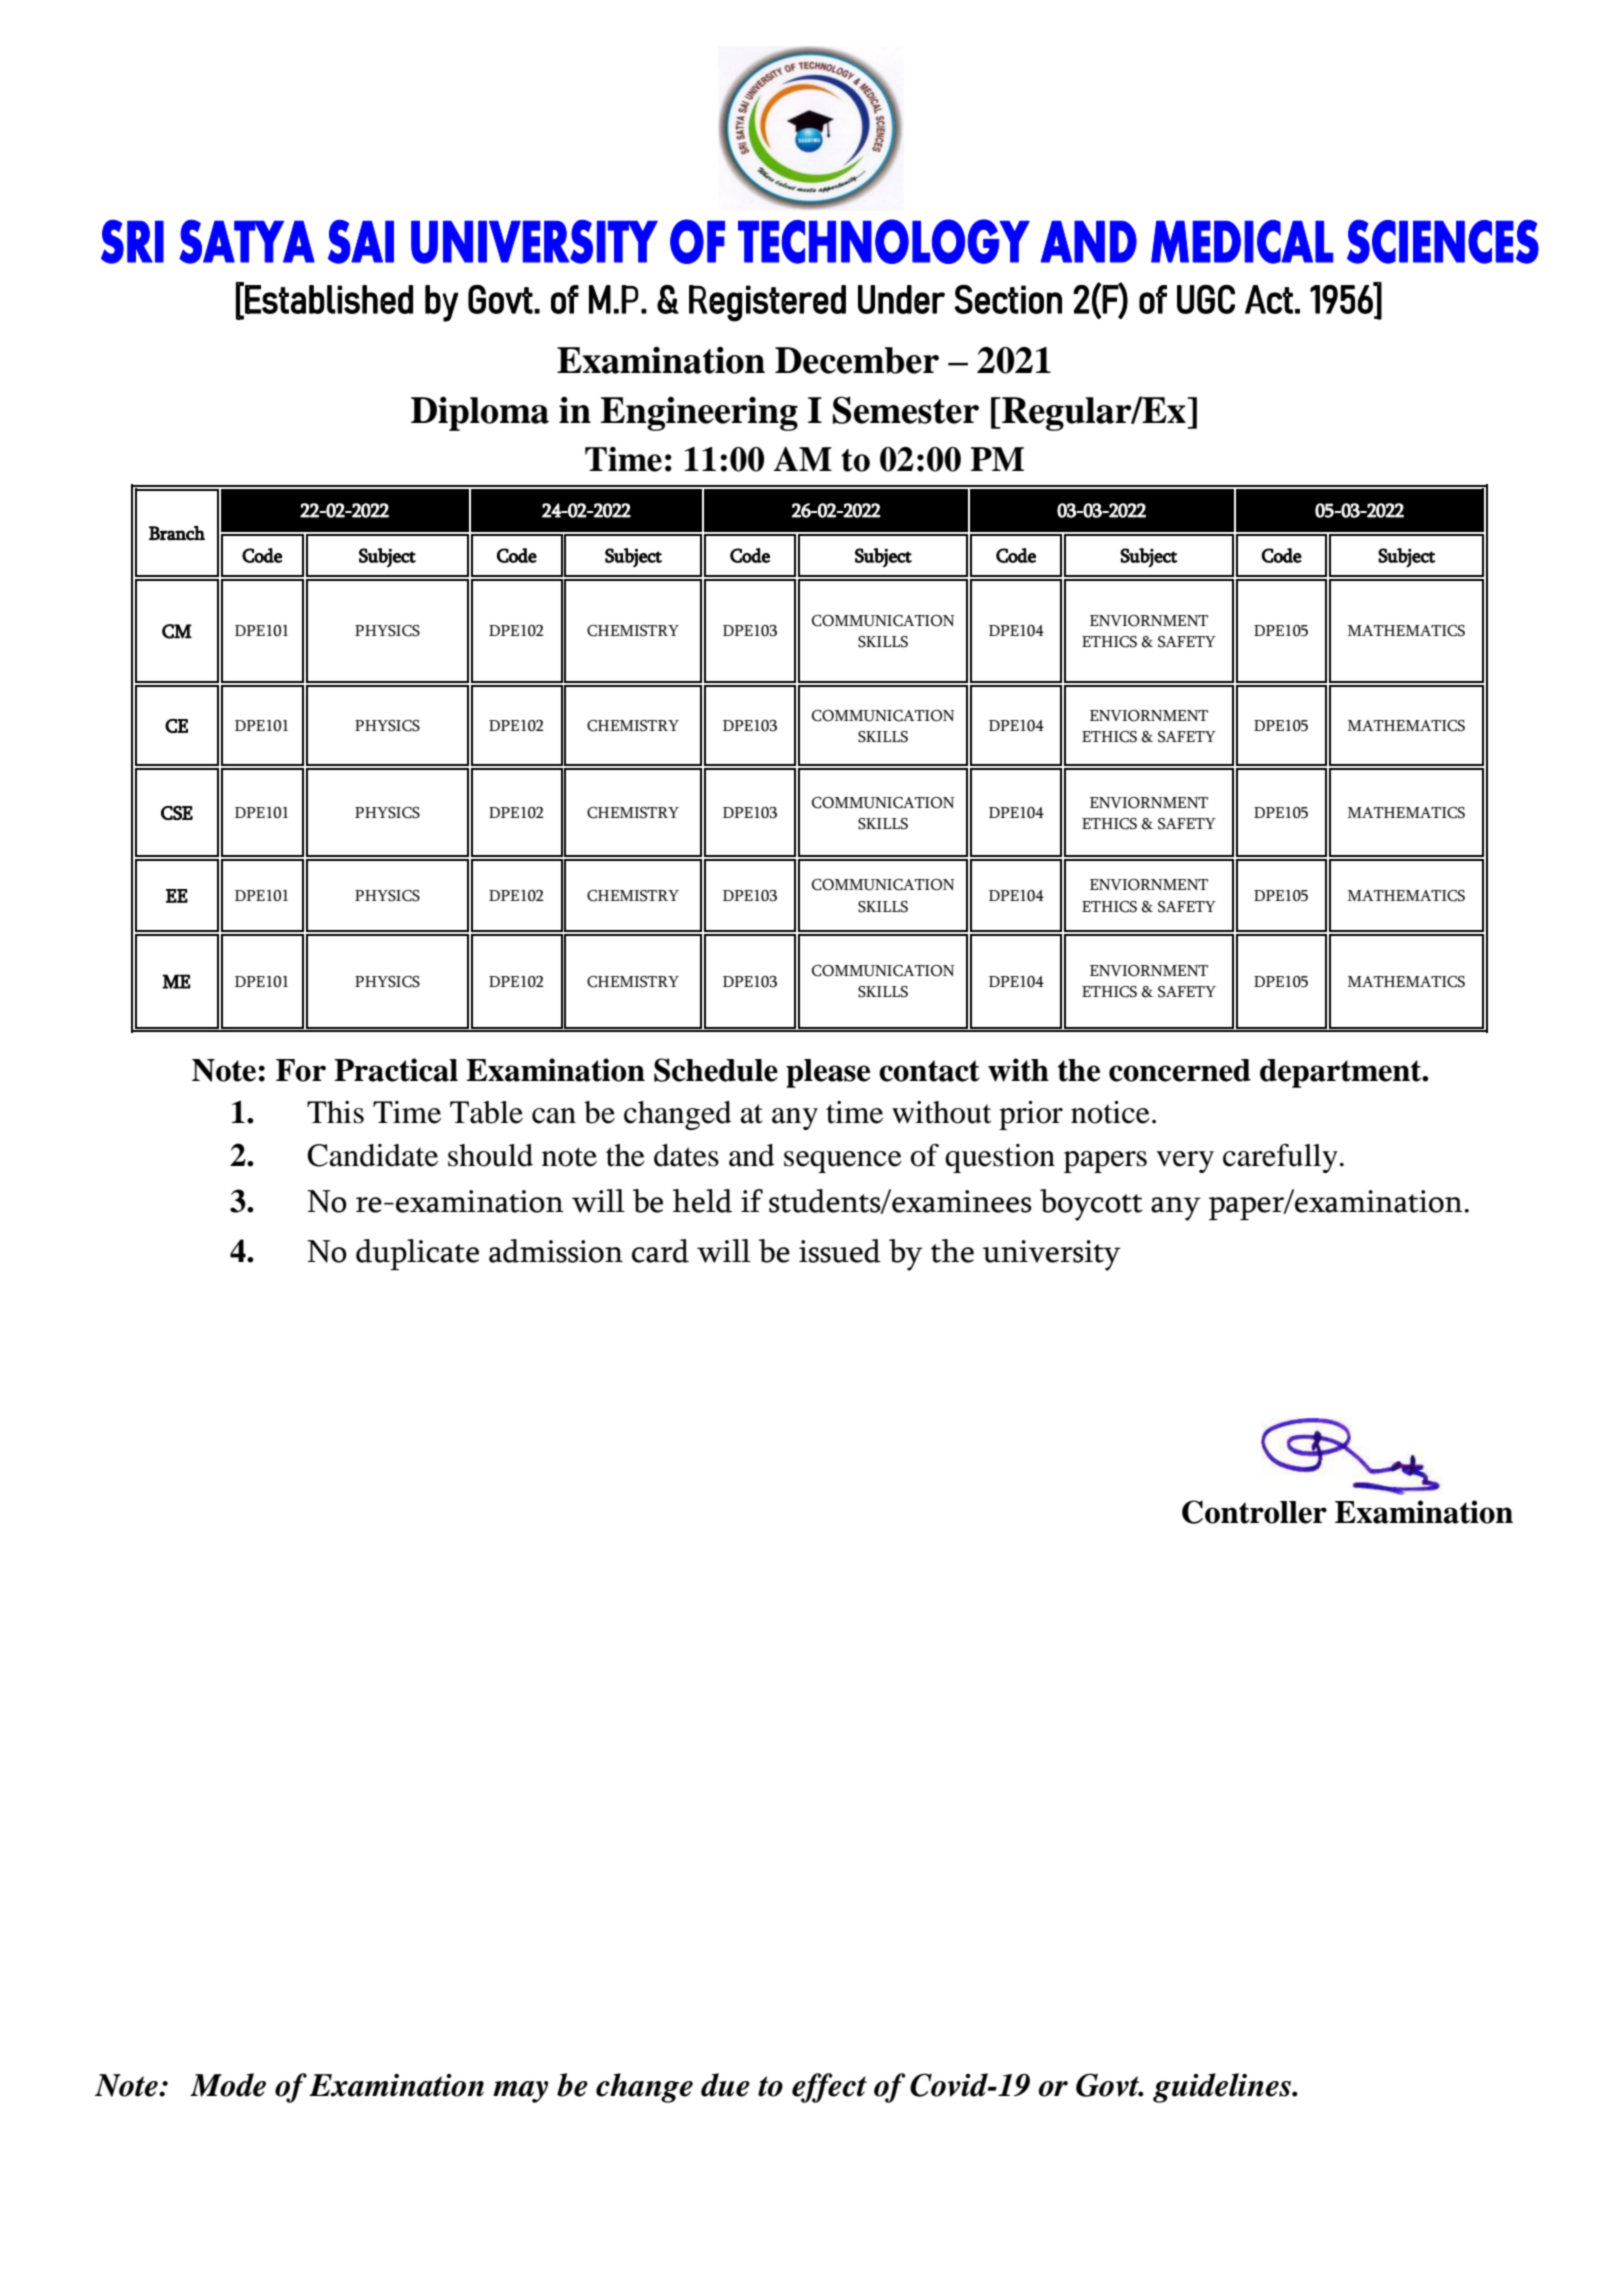 The height and width of the screenshot is (2279, 1611). I want to click on duplicate, so click(417, 1254).
